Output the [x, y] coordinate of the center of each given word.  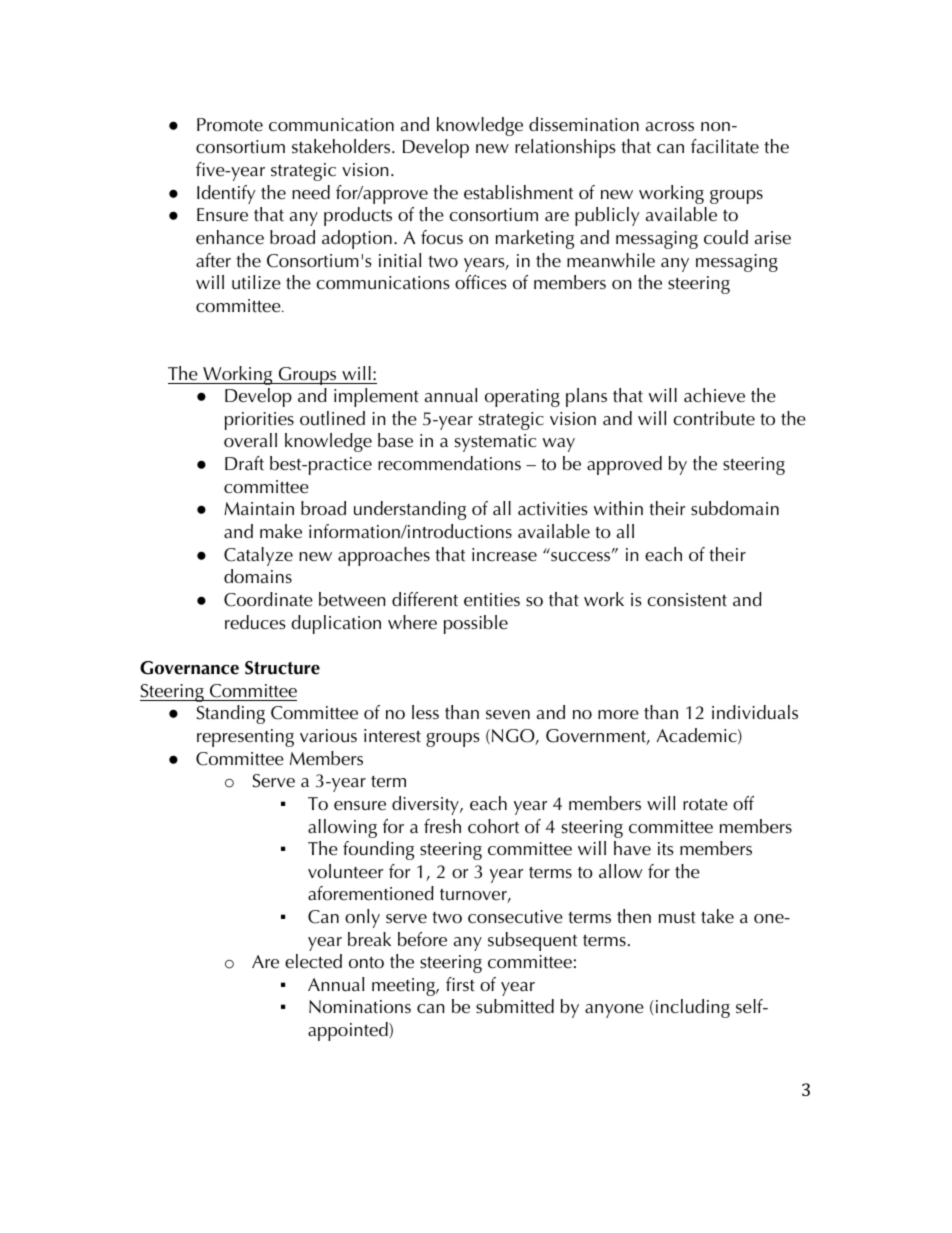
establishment [518, 192]
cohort [493, 826]
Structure [282, 668]
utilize [256, 282]
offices [481, 282]
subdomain [735, 508]
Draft [244, 463]
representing [245, 738]
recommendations [449, 463]
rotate [705, 805]
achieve [714, 395]
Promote [230, 125]
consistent [687, 600]
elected [313, 961]
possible [476, 624]
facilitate [725, 146]
